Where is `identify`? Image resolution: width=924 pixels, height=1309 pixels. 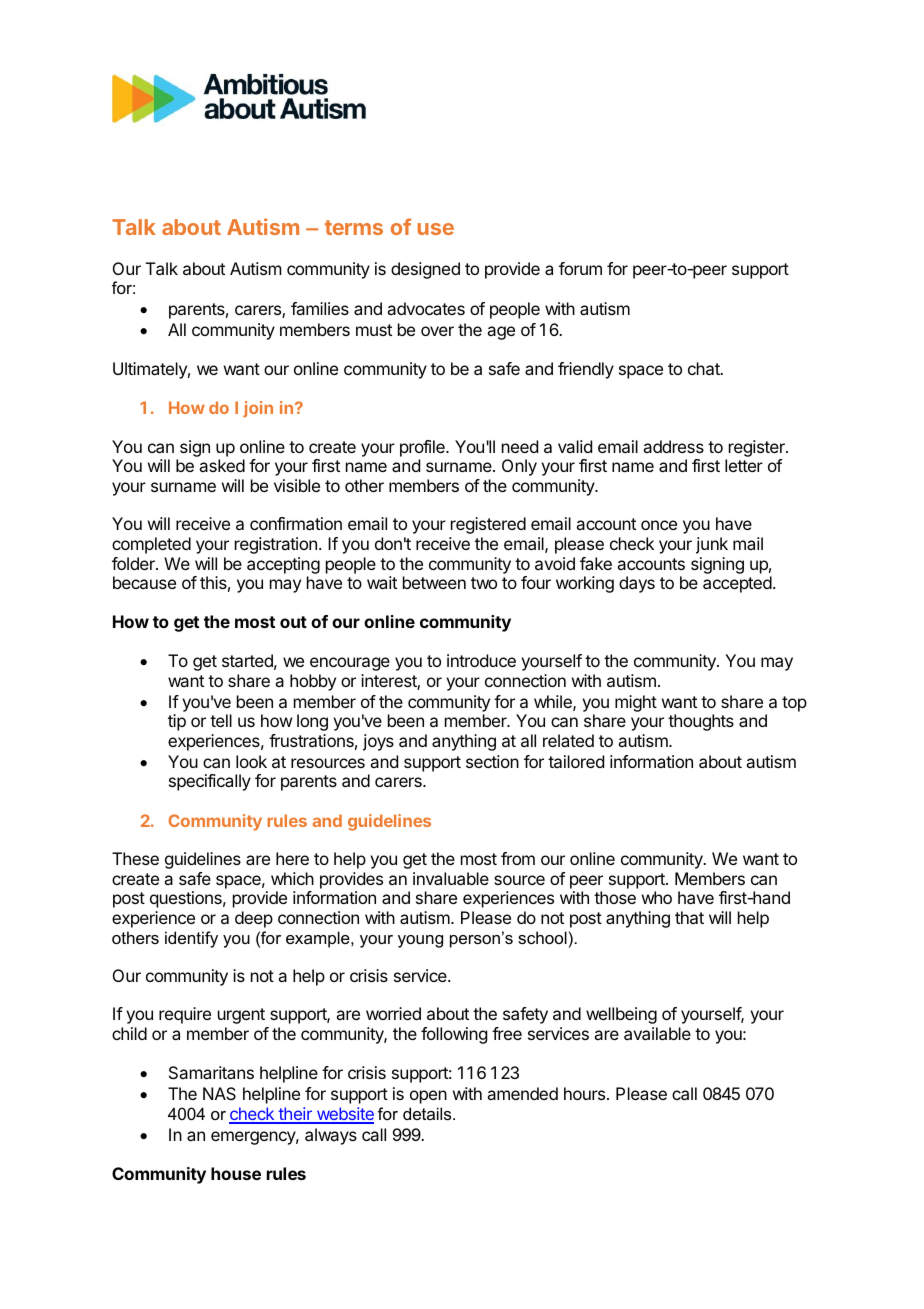 identify is located at coordinates (191, 939).
